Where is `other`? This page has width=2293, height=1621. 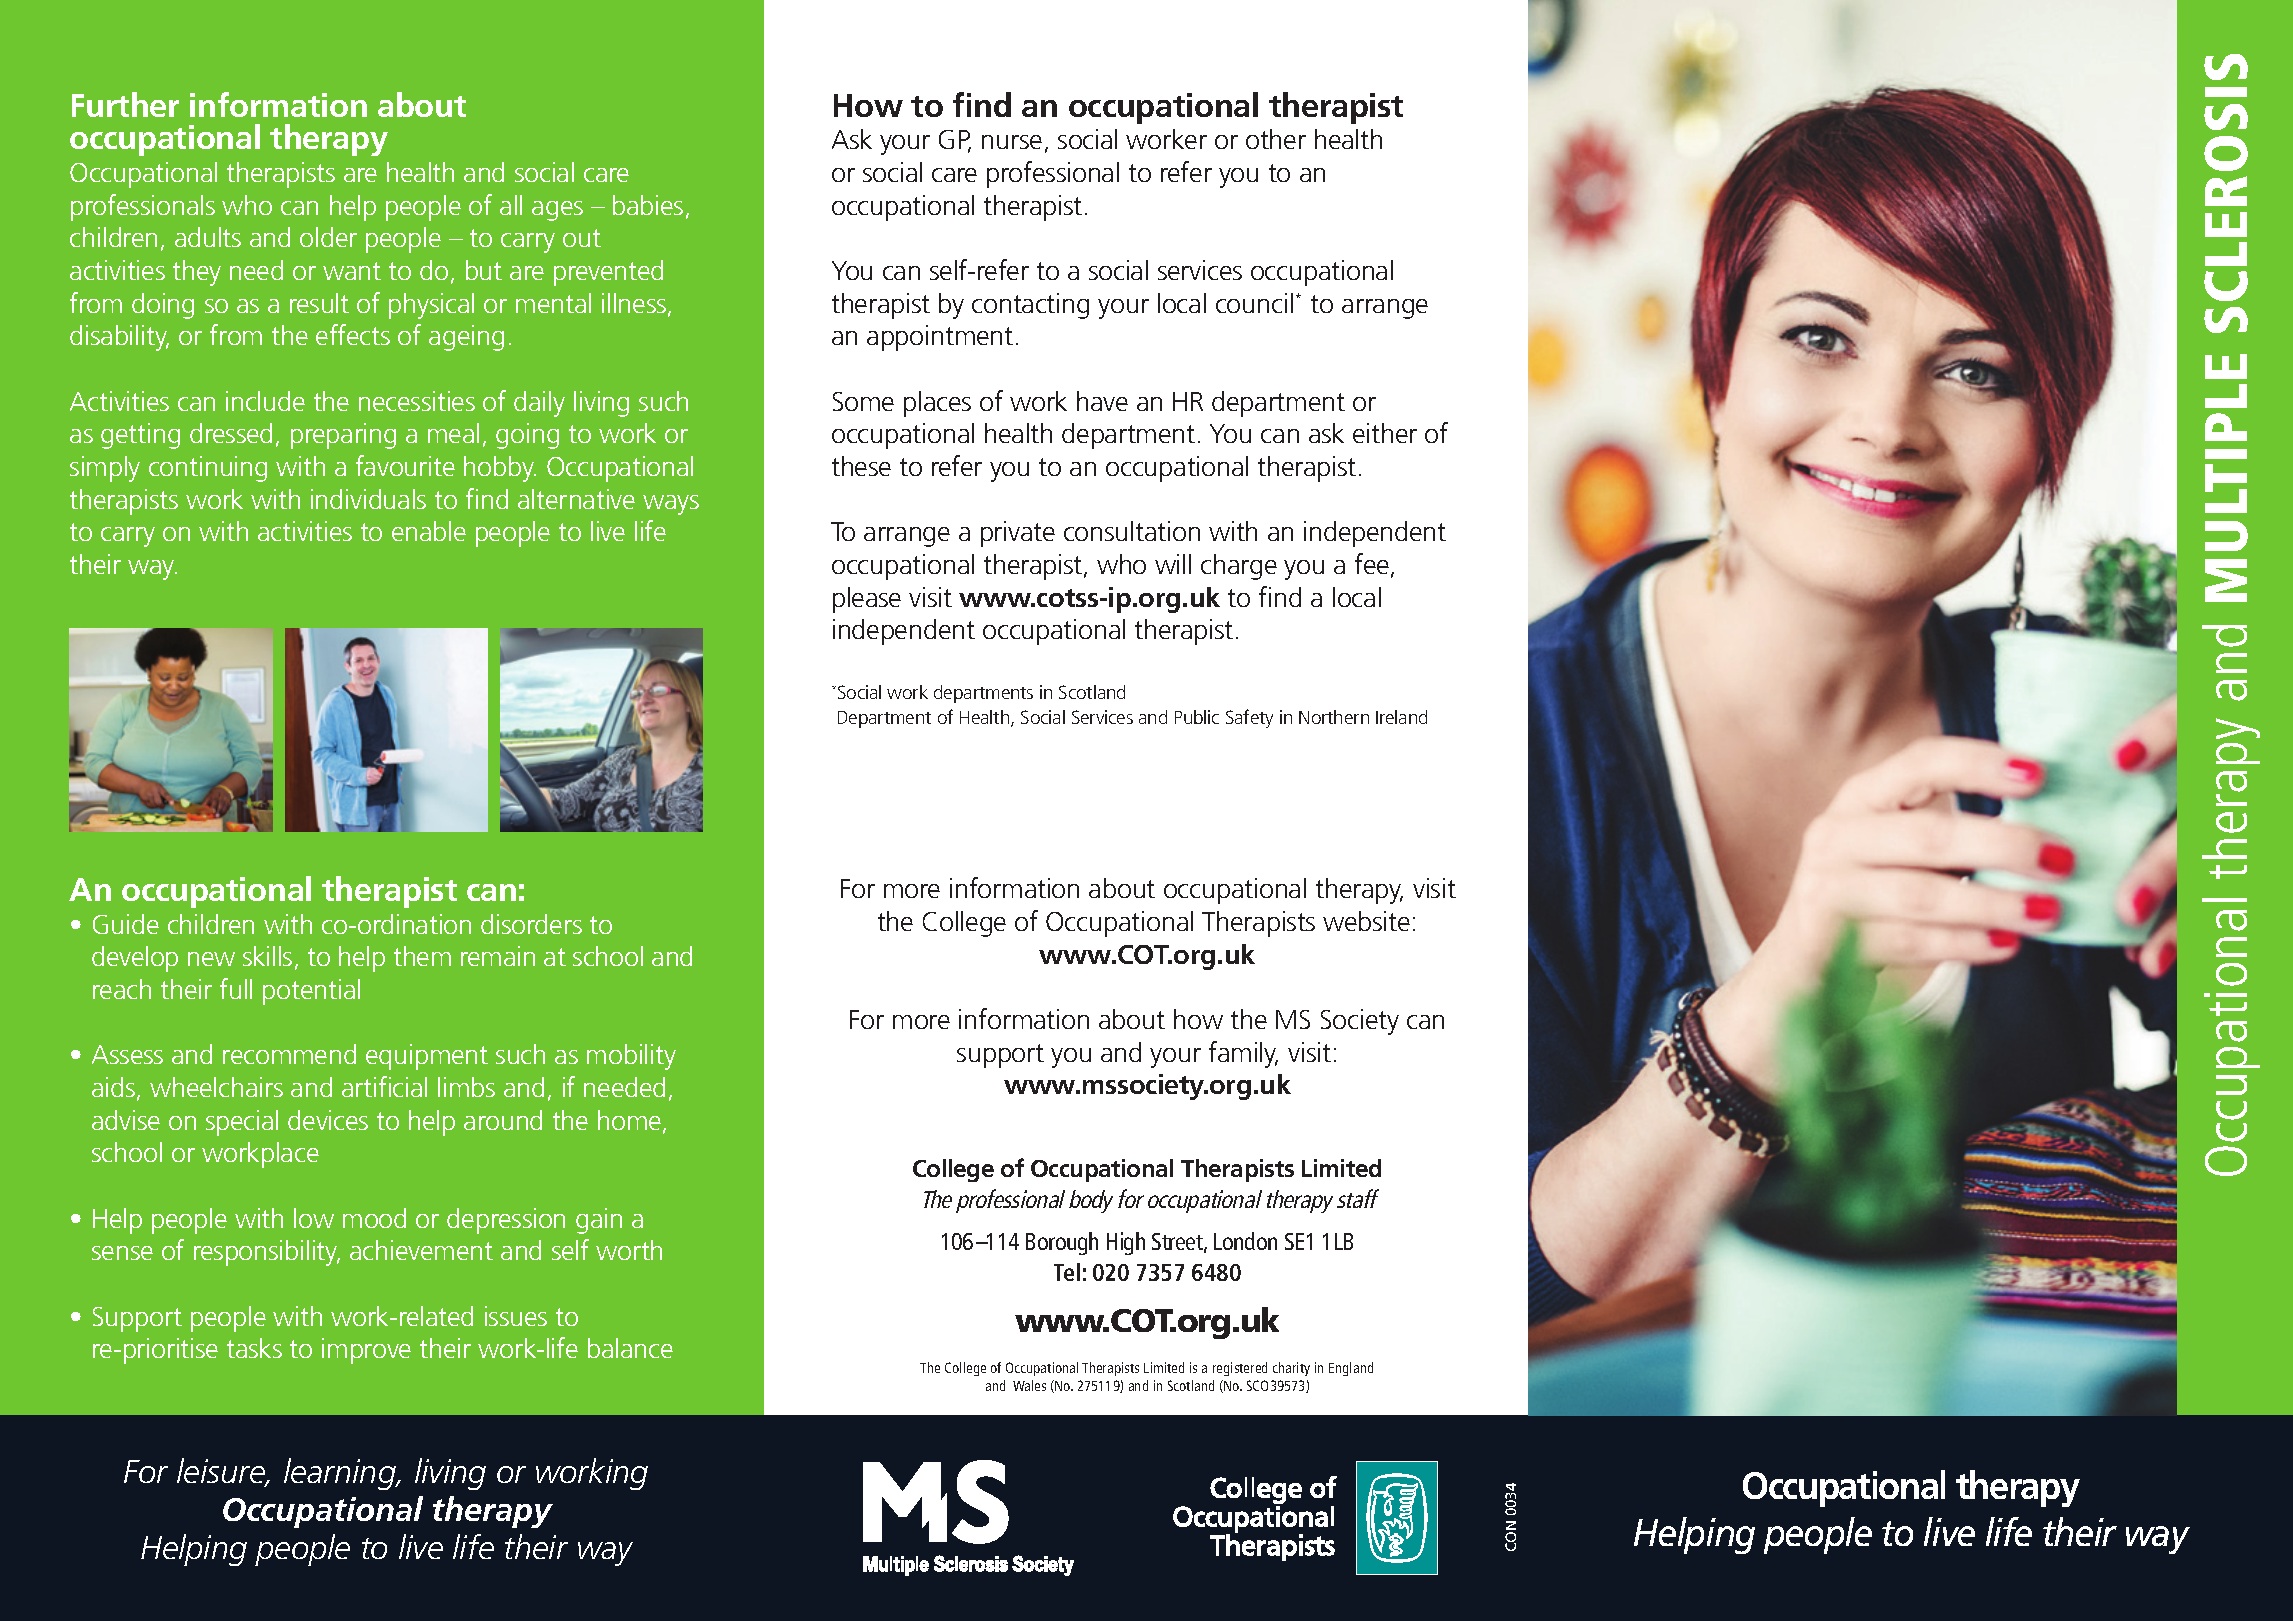 other is located at coordinates (1276, 139).
